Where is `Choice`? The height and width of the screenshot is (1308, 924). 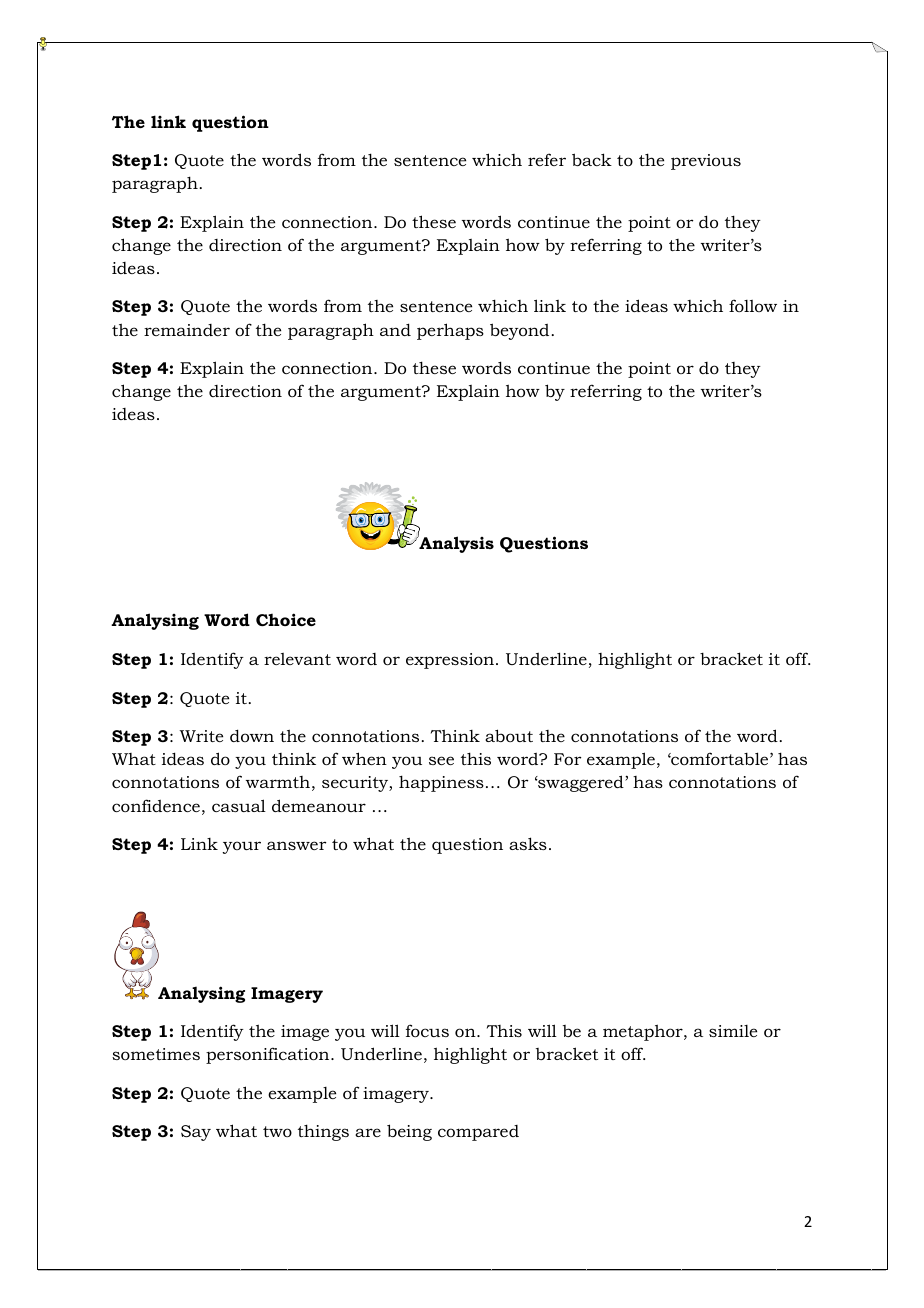
Choice is located at coordinates (286, 619).
